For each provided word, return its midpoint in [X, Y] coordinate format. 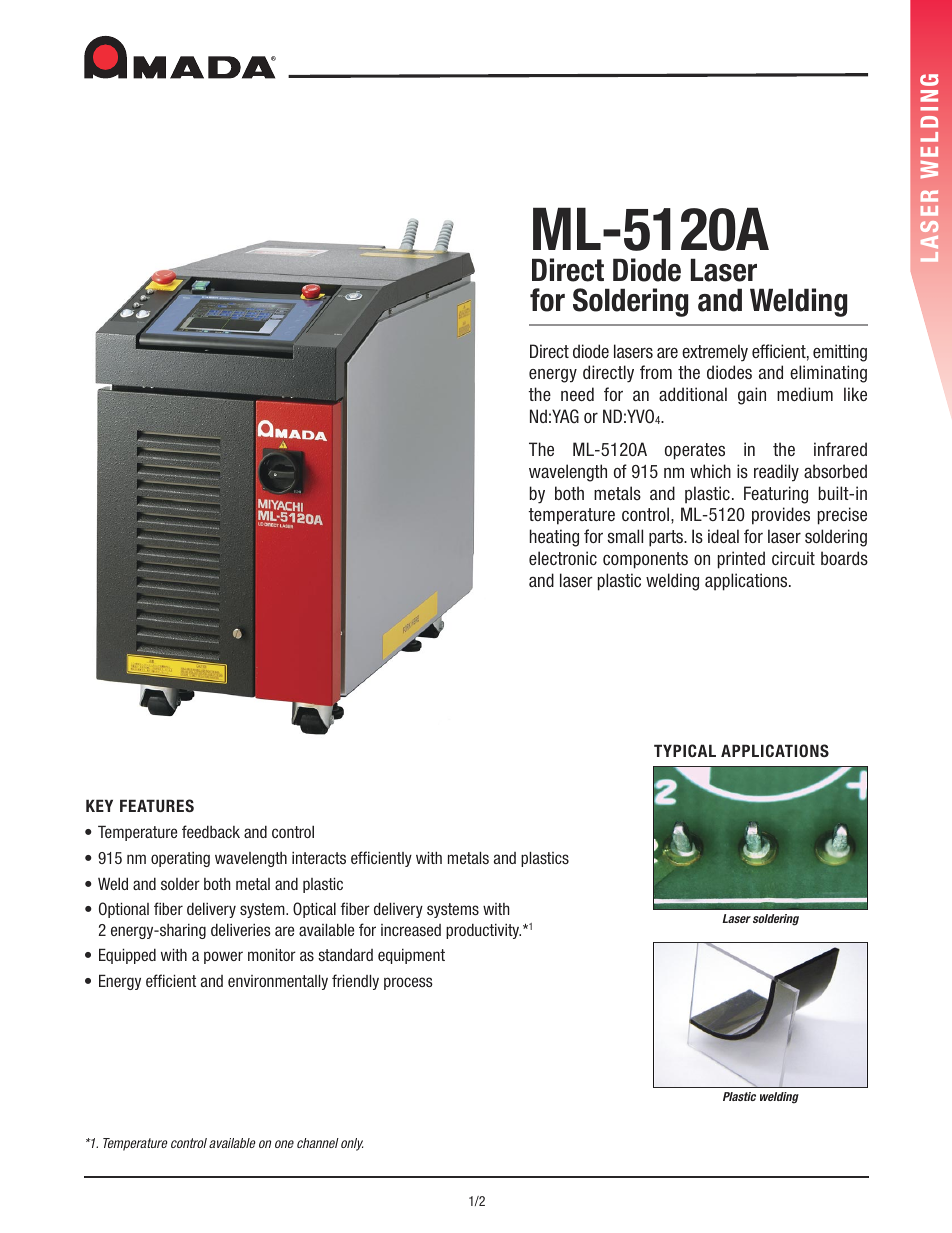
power [223, 957]
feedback [211, 831]
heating [554, 538]
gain [752, 396]
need [577, 394]
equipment [411, 956]
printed [741, 560]
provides [781, 516]
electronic [563, 558]
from [656, 372]
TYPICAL [685, 750]
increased [411, 930]
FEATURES [157, 805]
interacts [319, 857]
